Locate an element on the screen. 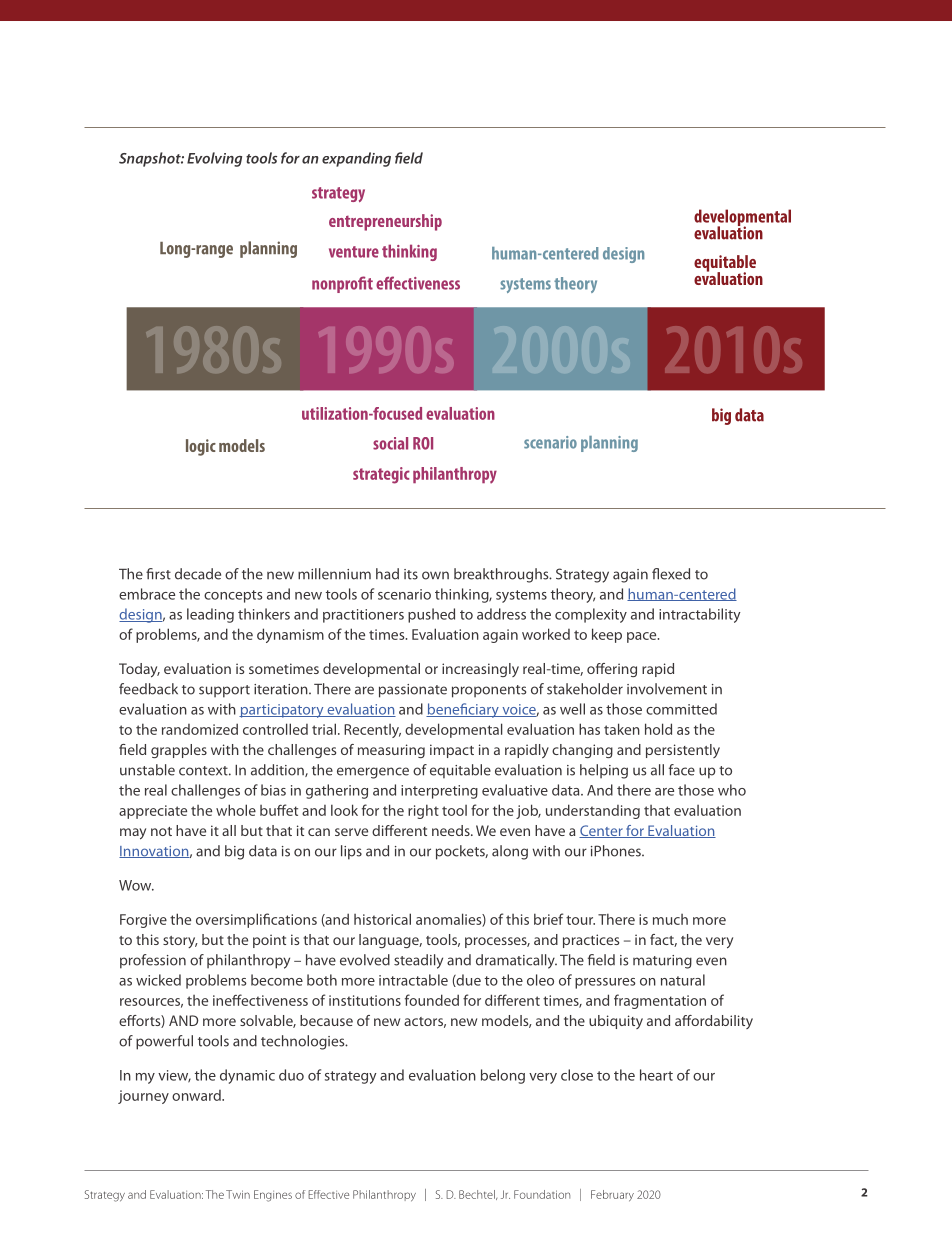 Image resolution: width=952 pixels, height=1233 pixels. understanding is located at coordinates (593, 811).
